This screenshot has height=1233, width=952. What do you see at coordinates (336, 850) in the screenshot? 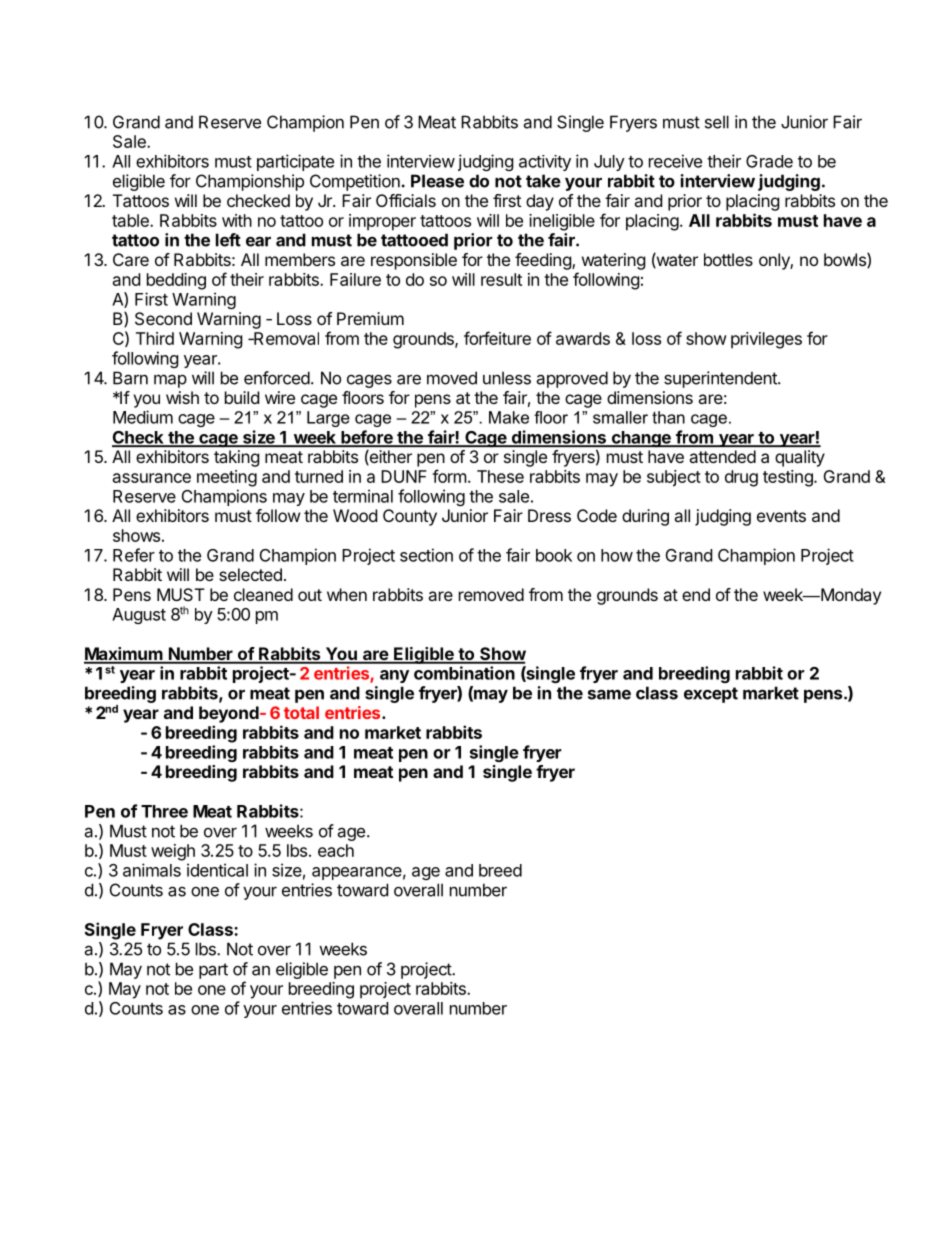
I see `each` at bounding box center [336, 850].
